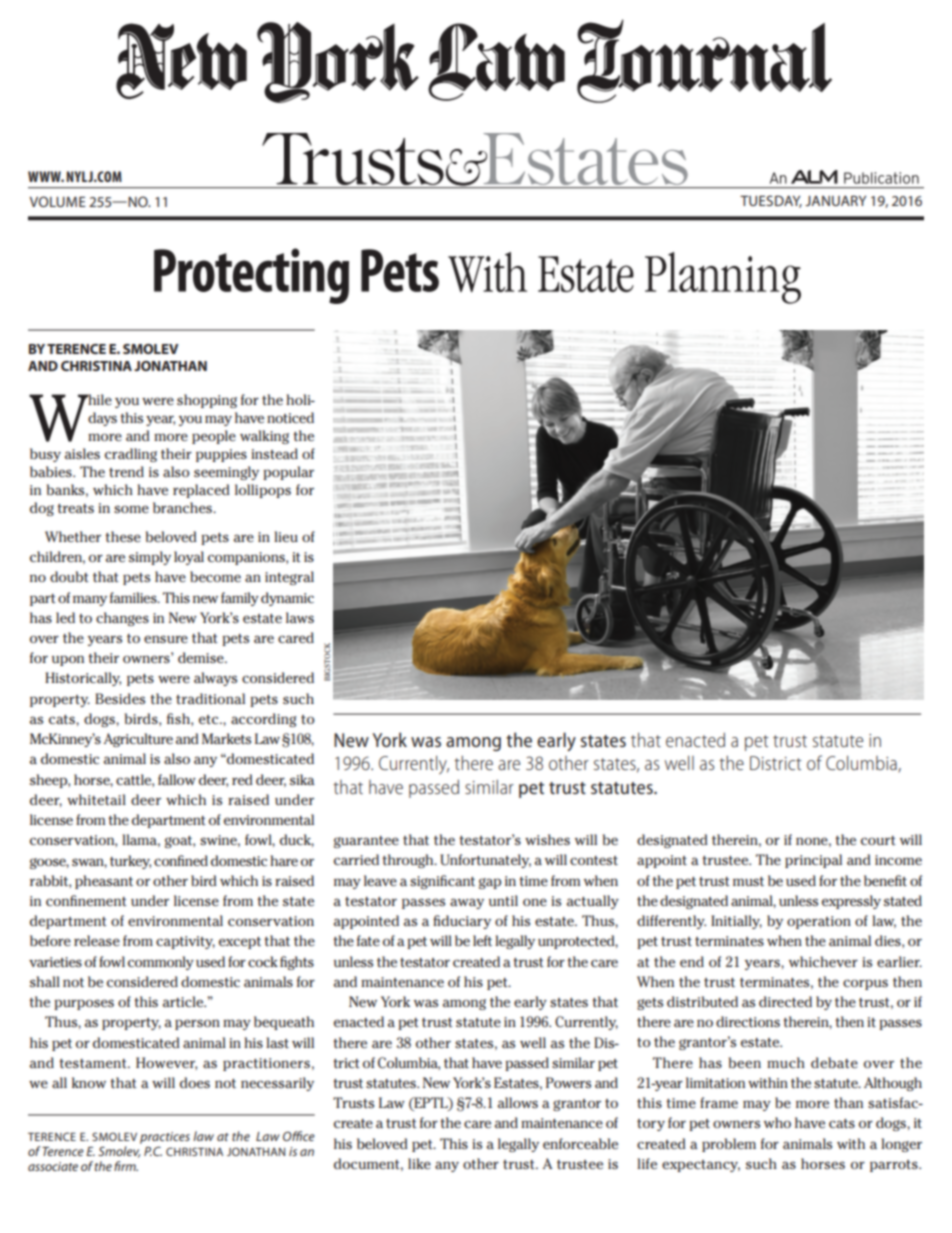  Describe the element at coordinates (120, 698) in the document. I see `Besides` at that location.
